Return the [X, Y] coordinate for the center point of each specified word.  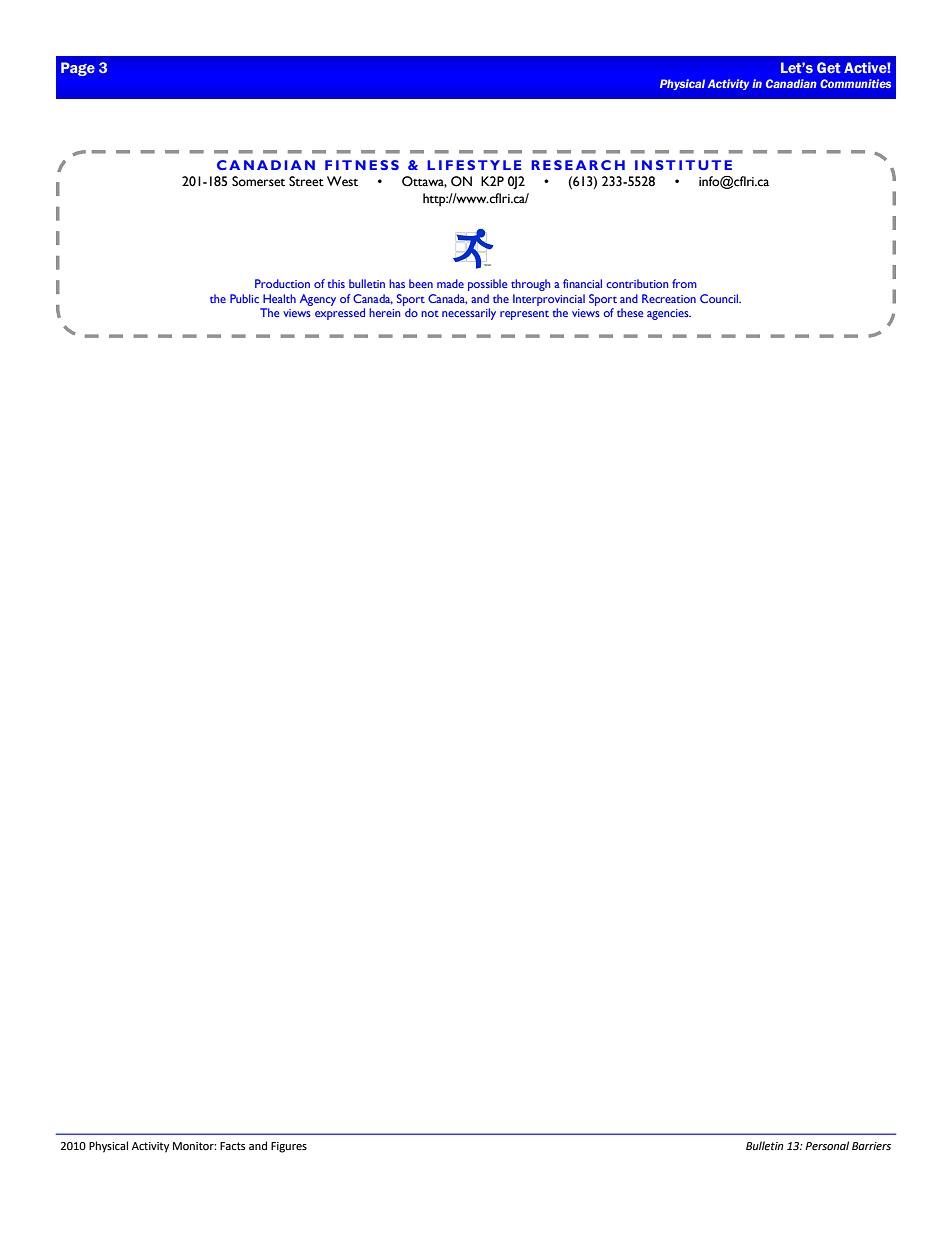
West [342, 181]
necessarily [469, 314]
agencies [669, 314]
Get [829, 67]
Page [78, 69]
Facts [232, 1146]
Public [244, 298]
